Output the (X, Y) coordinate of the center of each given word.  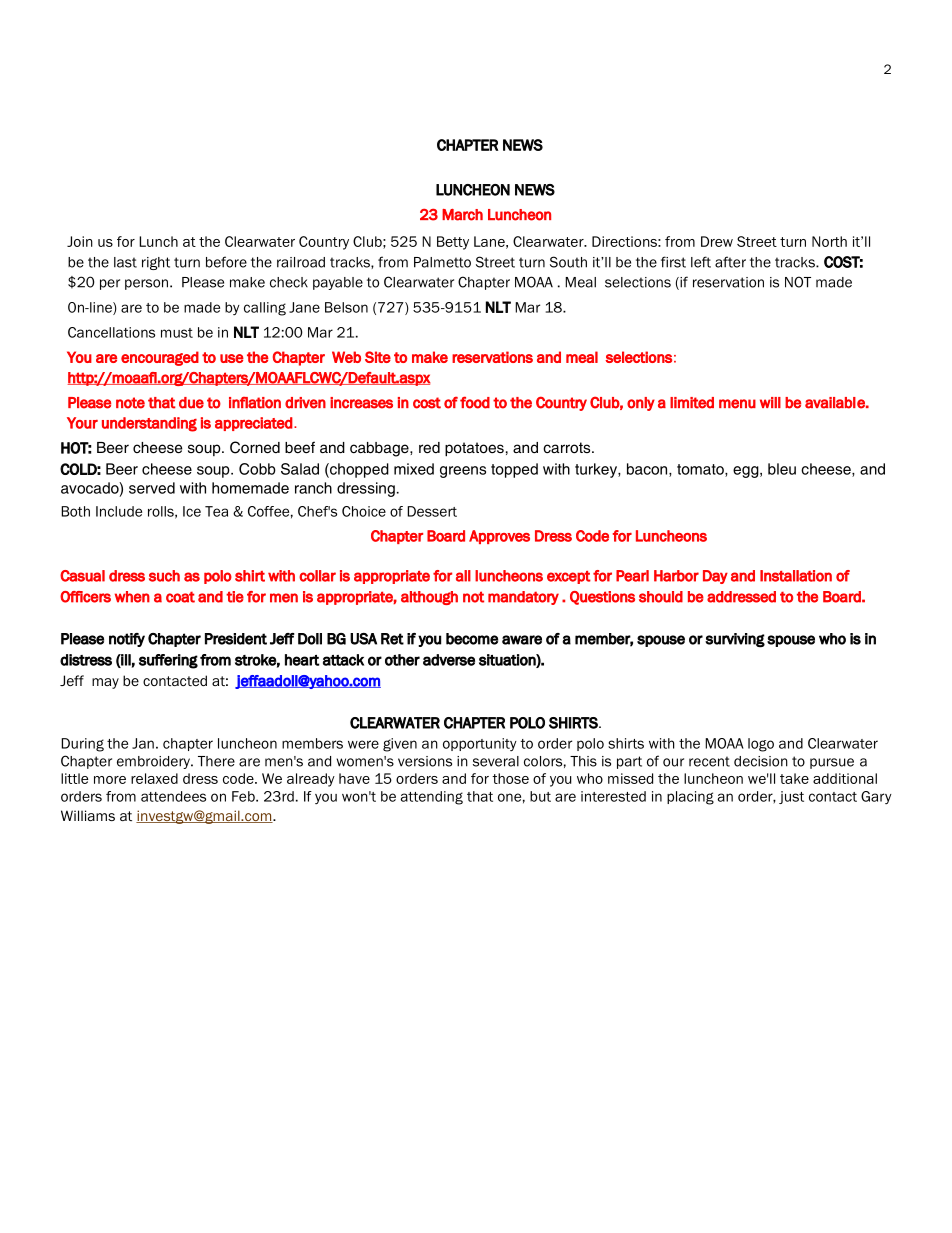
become (472, 639)
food (475, 402)
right (156, 263)
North (829, 241)
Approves (499, 537)
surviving (735, 640)
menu (737, 404)
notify (127, 640)
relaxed (154, 778)
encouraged (160, 358)
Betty (453, 243)
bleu (782, 469)
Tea (216, 511)
